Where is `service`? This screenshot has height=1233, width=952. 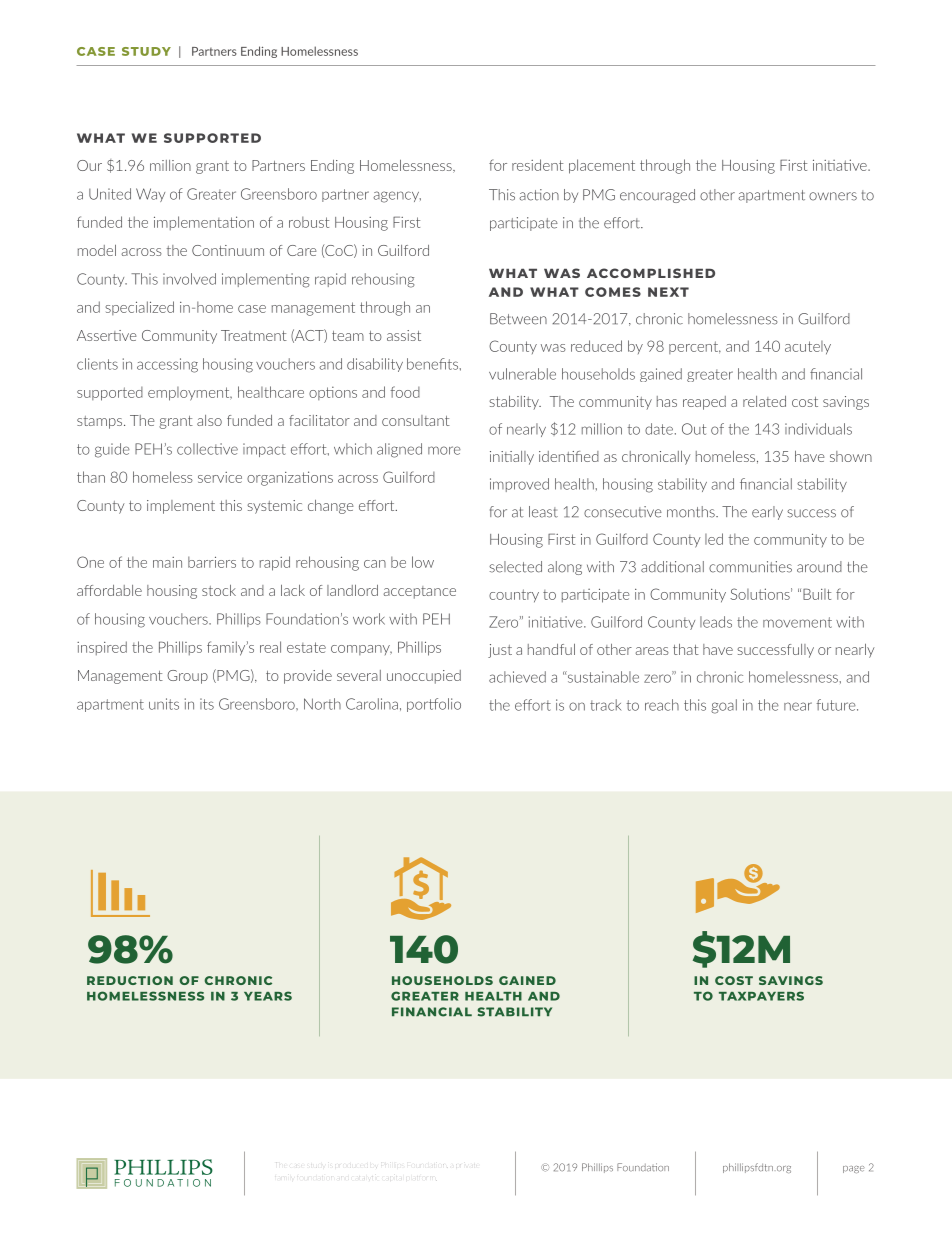 service is located at coordinates (220, 477).
